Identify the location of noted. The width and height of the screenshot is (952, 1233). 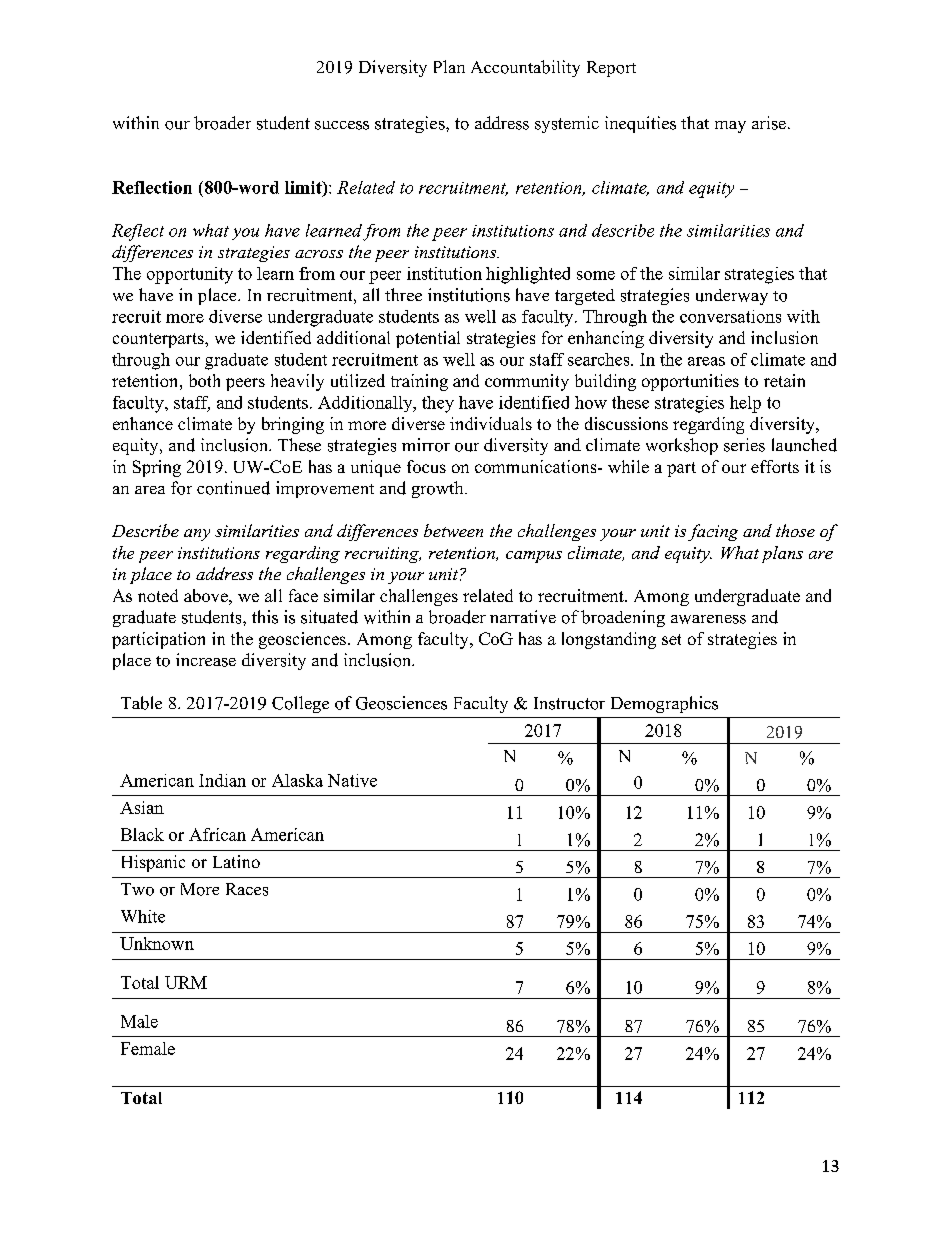
(158, 595).
